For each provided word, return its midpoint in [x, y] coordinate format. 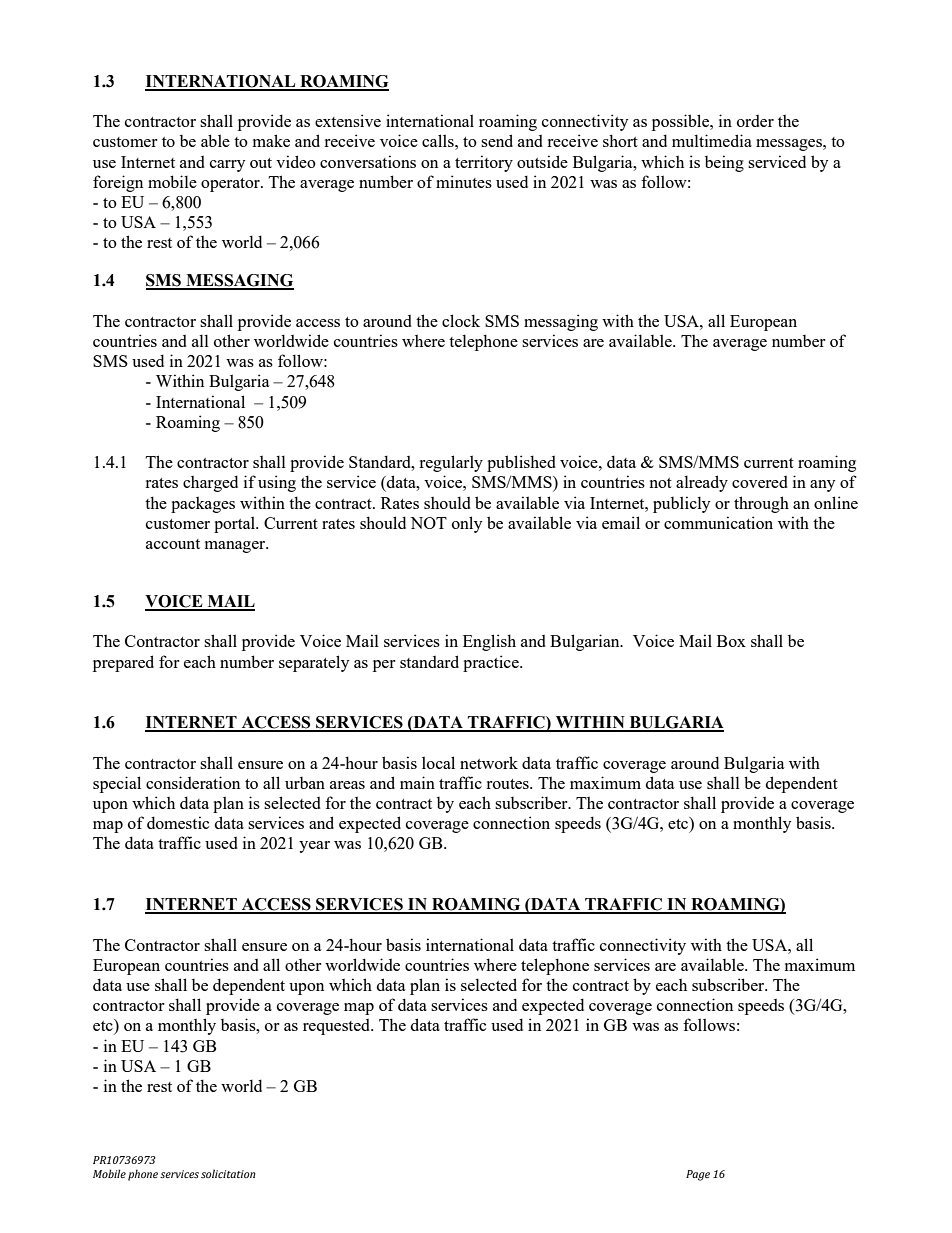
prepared [123, 663]
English [489, 642]
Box [731, 641]
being [724, 163]
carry [227, 166]
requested [338, 1027]
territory [484, 163]
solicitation [228, 1173]
